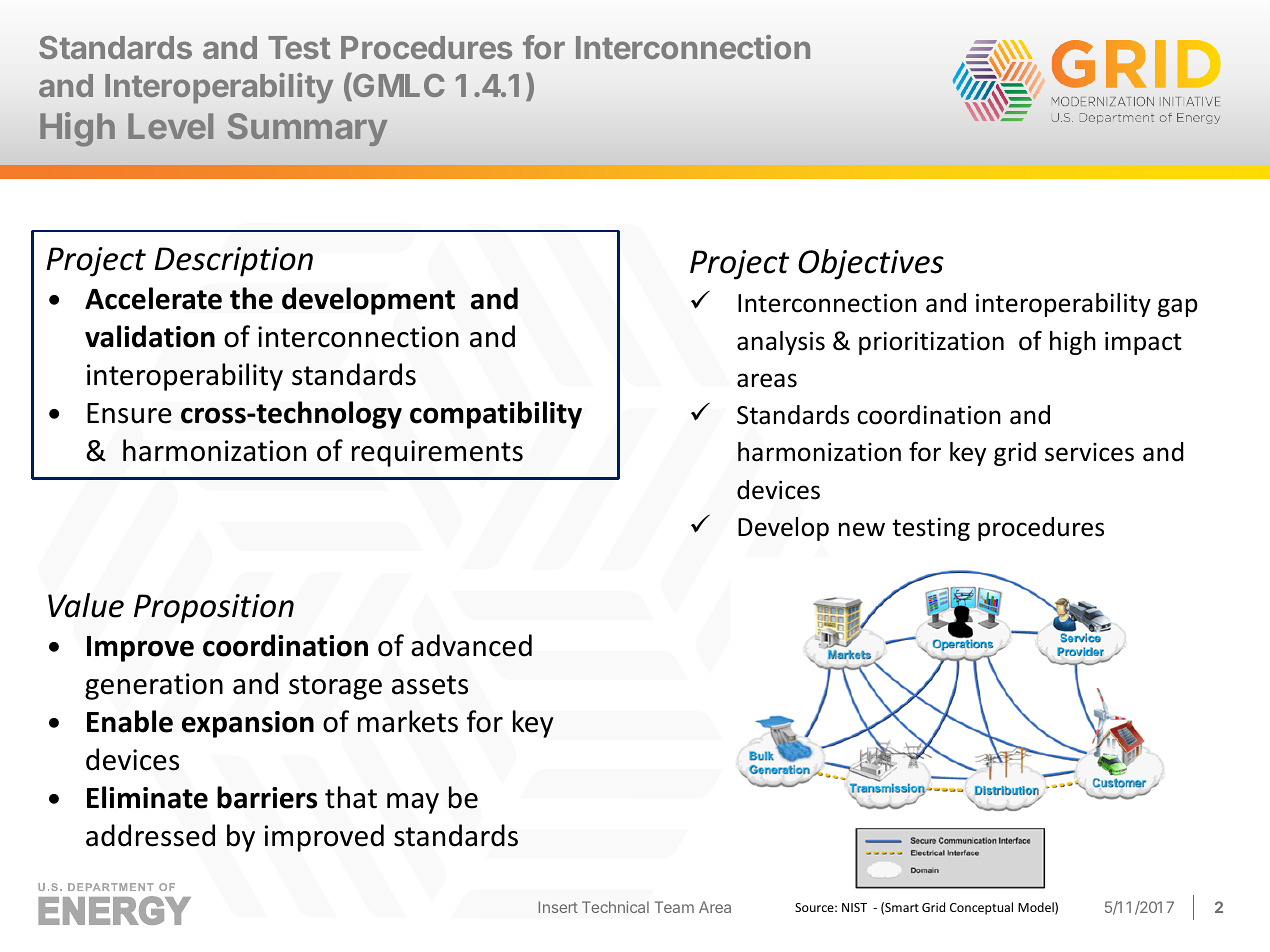 The image size is (1270, 952). I want to click on Objectives, so click(871, 264).
